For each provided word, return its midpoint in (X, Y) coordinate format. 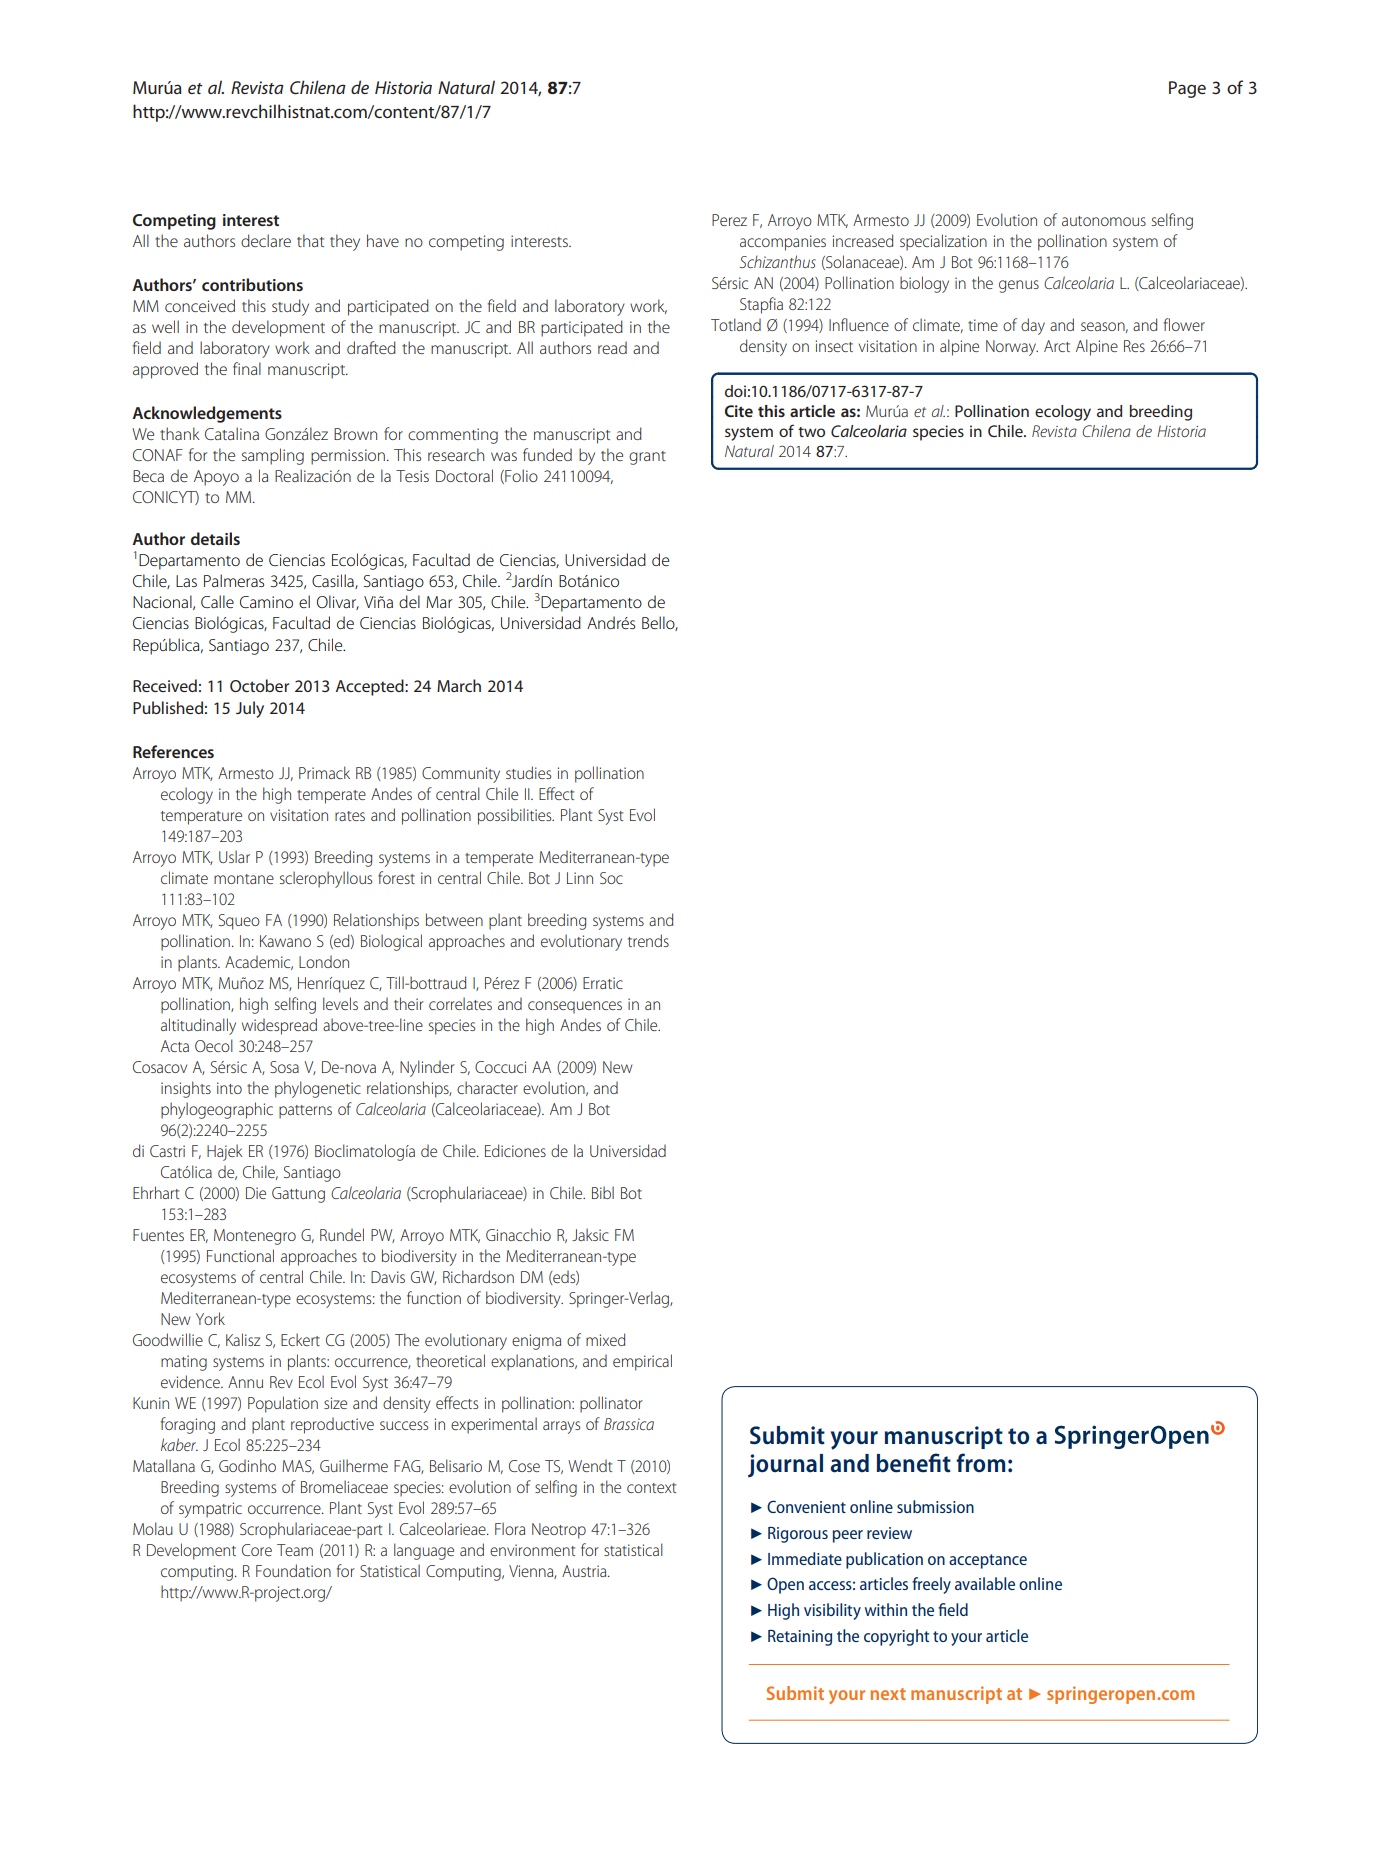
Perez (729, 220)
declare (266, 240)
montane (244, 879)
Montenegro (255, 1237)
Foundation (293, 1570)
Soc (611, 878)
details (215, 538)
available (985, 1583)
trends (648, 940)
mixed (605, 1339)
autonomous (1104, 221)
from (980, 1462)
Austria (585, 1571)
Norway (1012, 348)
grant (647, 458)
